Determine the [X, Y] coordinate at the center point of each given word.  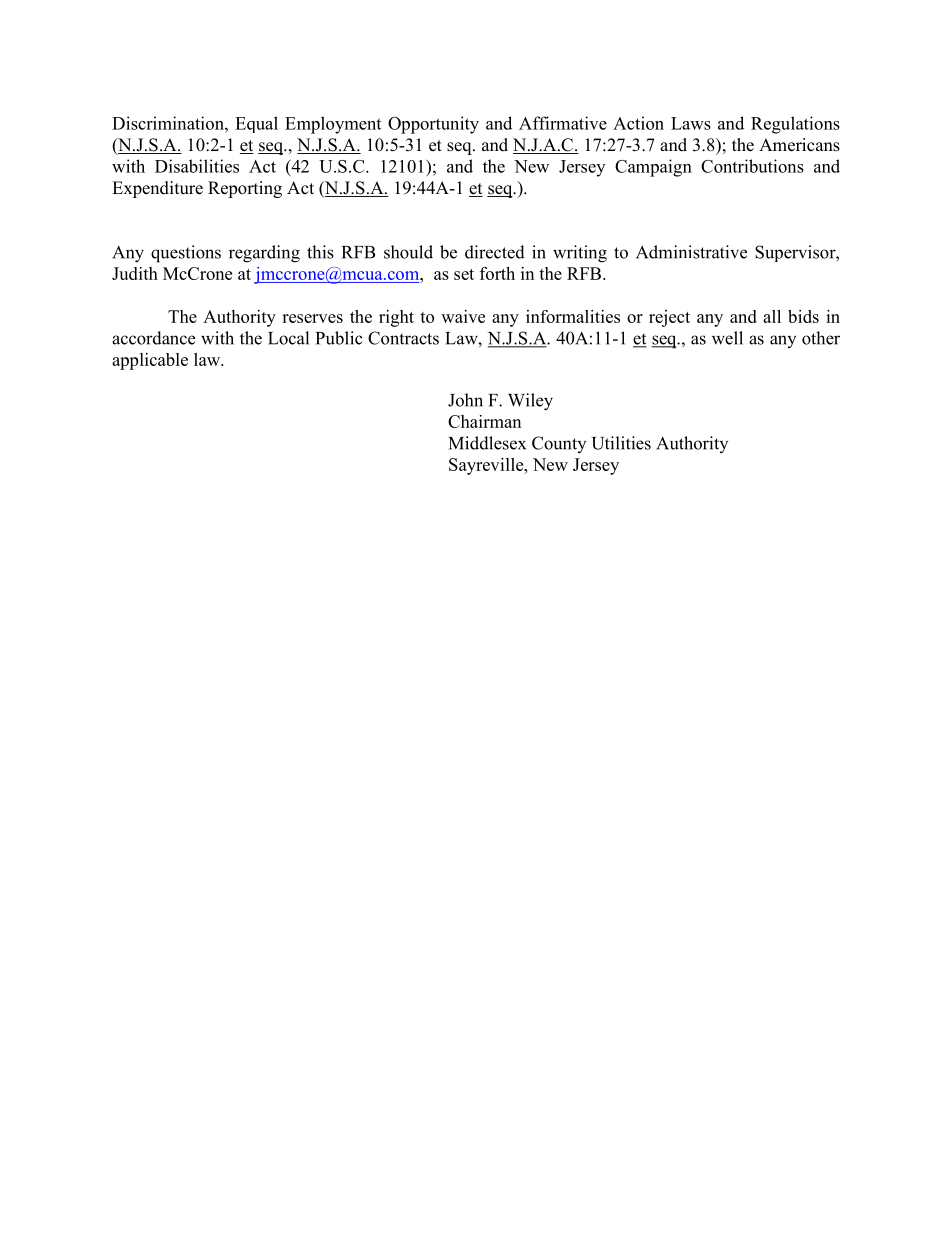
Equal [256, 124]
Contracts [403, 338]
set [464, 274]
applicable [150, 361]
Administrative [691, 252]
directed [495, 252]
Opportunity [433, 125]
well [727, 338]
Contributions [752, 166]
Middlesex [487, 443]
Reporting [245, 189]
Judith [135, 273]
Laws [691, 123]
